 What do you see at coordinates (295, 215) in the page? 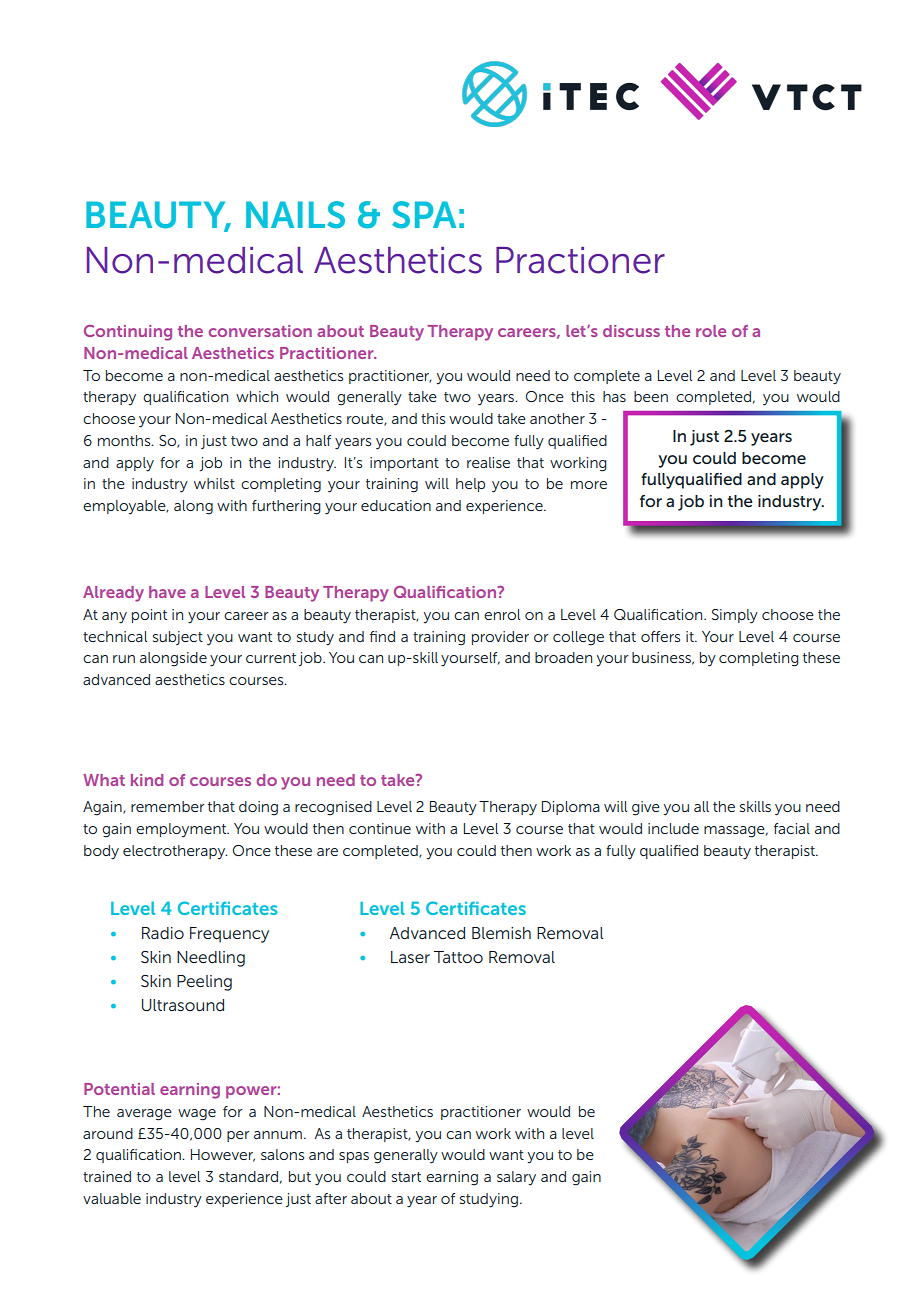
I see `NAILS` at bounding box center [295, 215].
